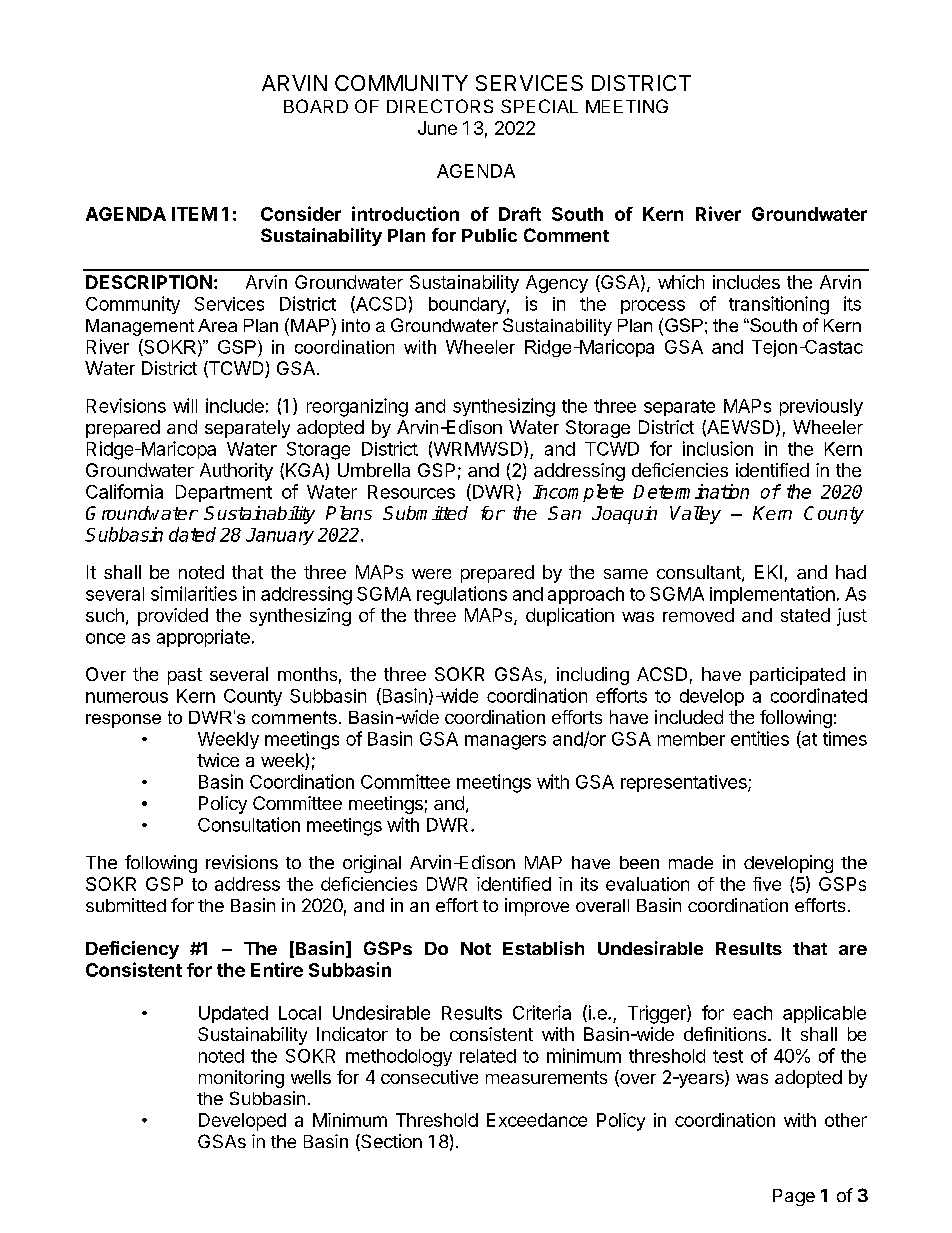 Image resolution: width=952 pixels, height=1233 pixels. What do you see at coordinates (821, 407) in the screenshot?
I see `previously` at bounding box center [821, 407].
